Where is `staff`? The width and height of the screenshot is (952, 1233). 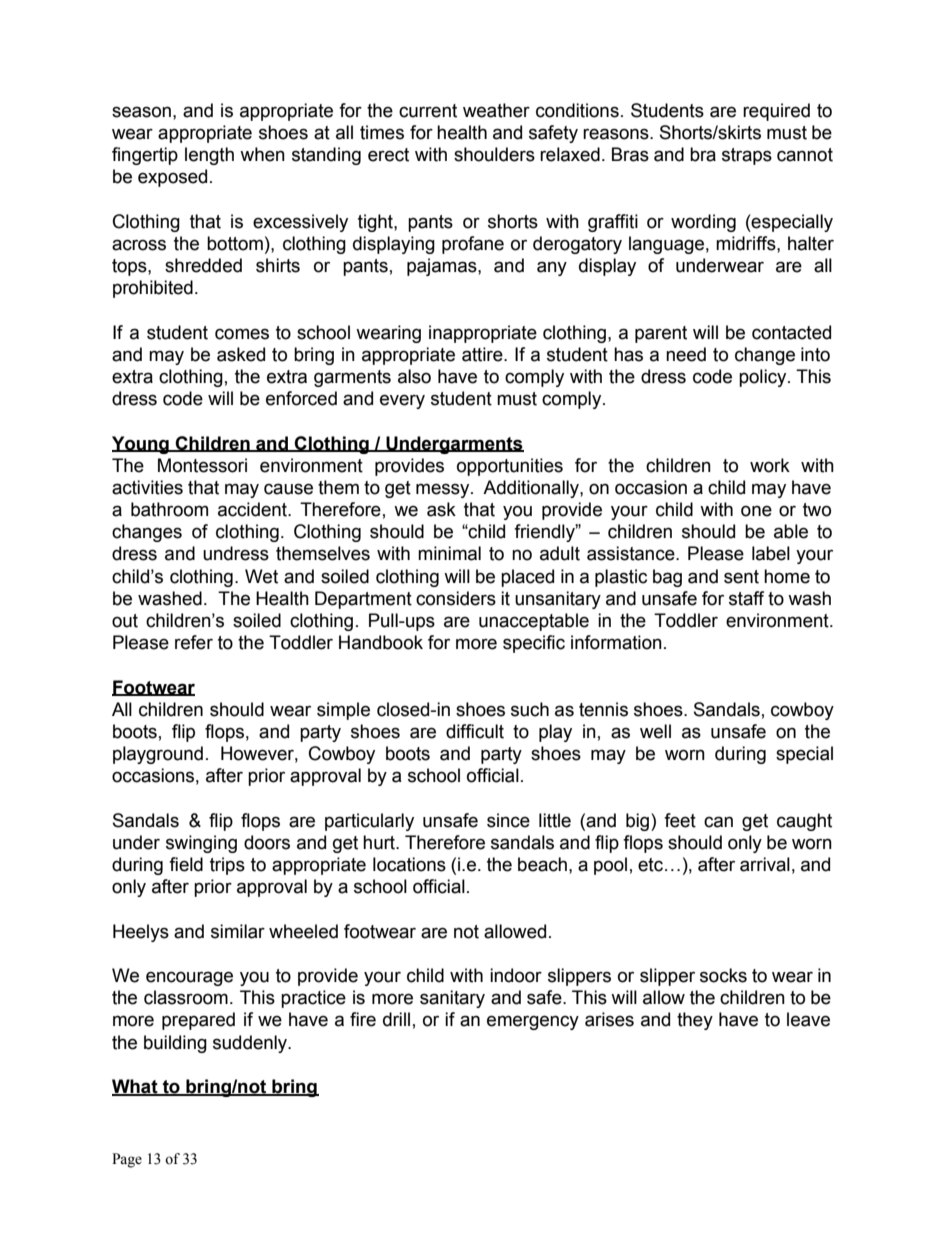 staff is located at coordinates (746, 598).
